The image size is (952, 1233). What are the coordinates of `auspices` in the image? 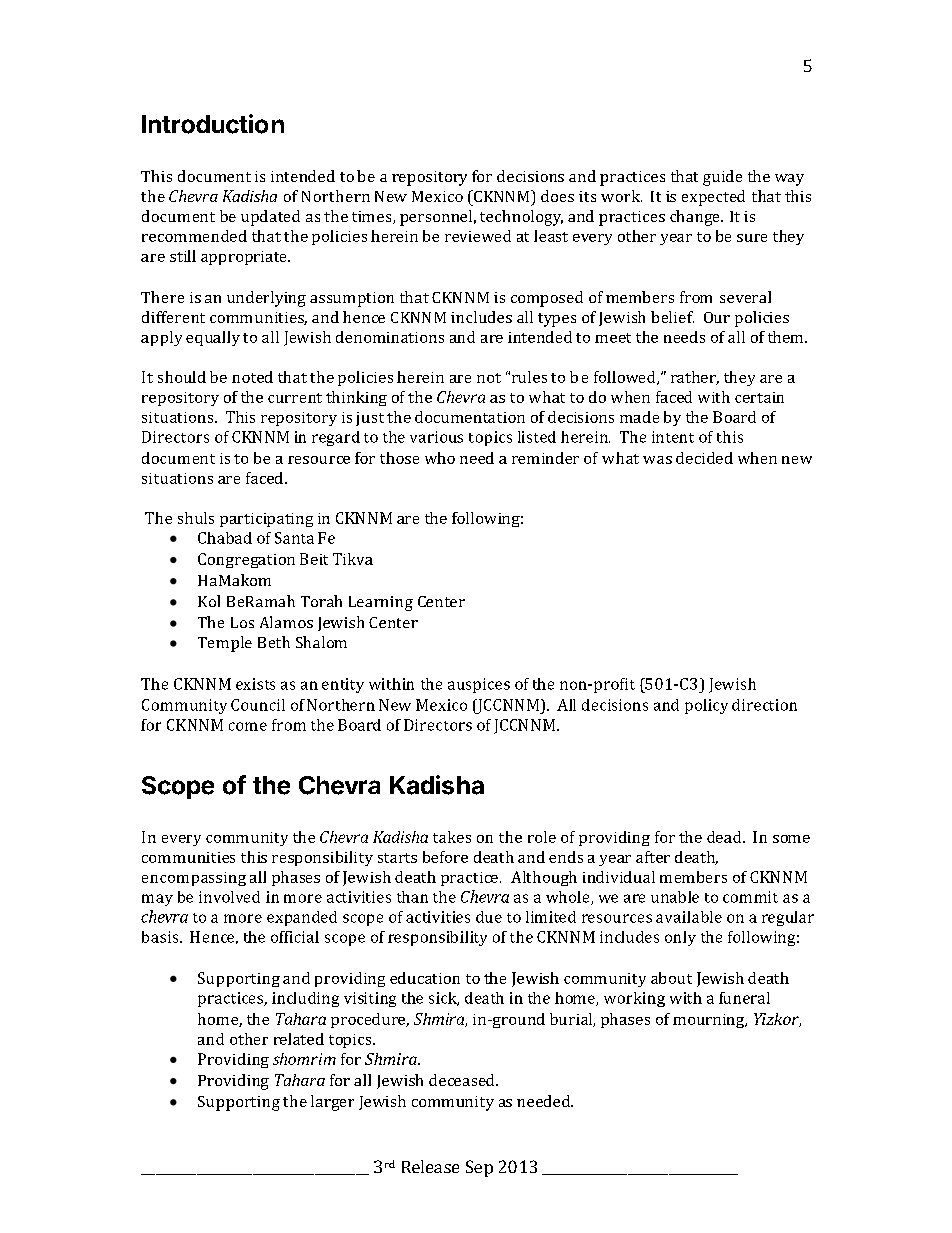 It's located at (479, 685).
